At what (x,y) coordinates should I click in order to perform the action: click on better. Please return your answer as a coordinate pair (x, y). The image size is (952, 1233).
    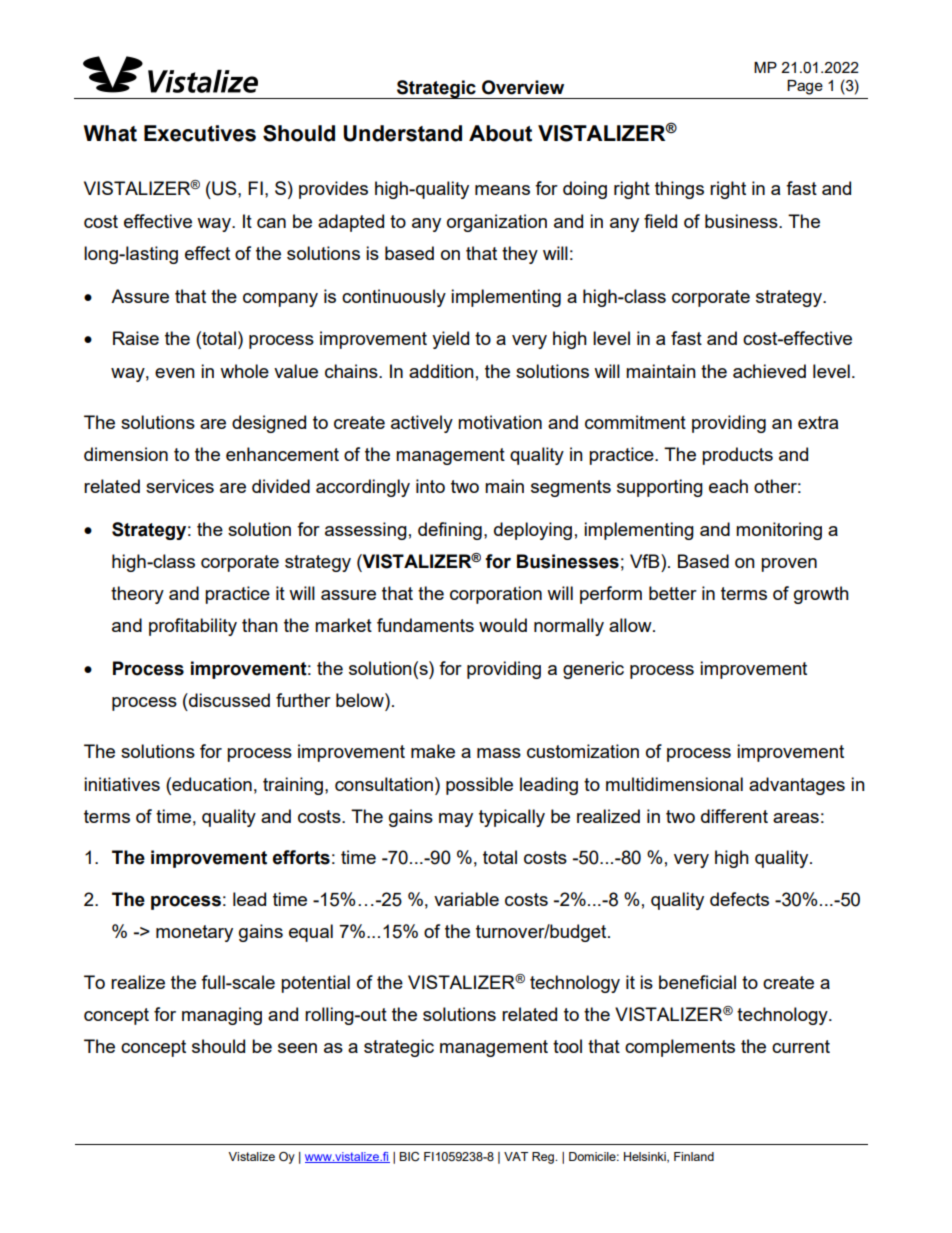
    Looking at the image, I should click on (673, 593).
